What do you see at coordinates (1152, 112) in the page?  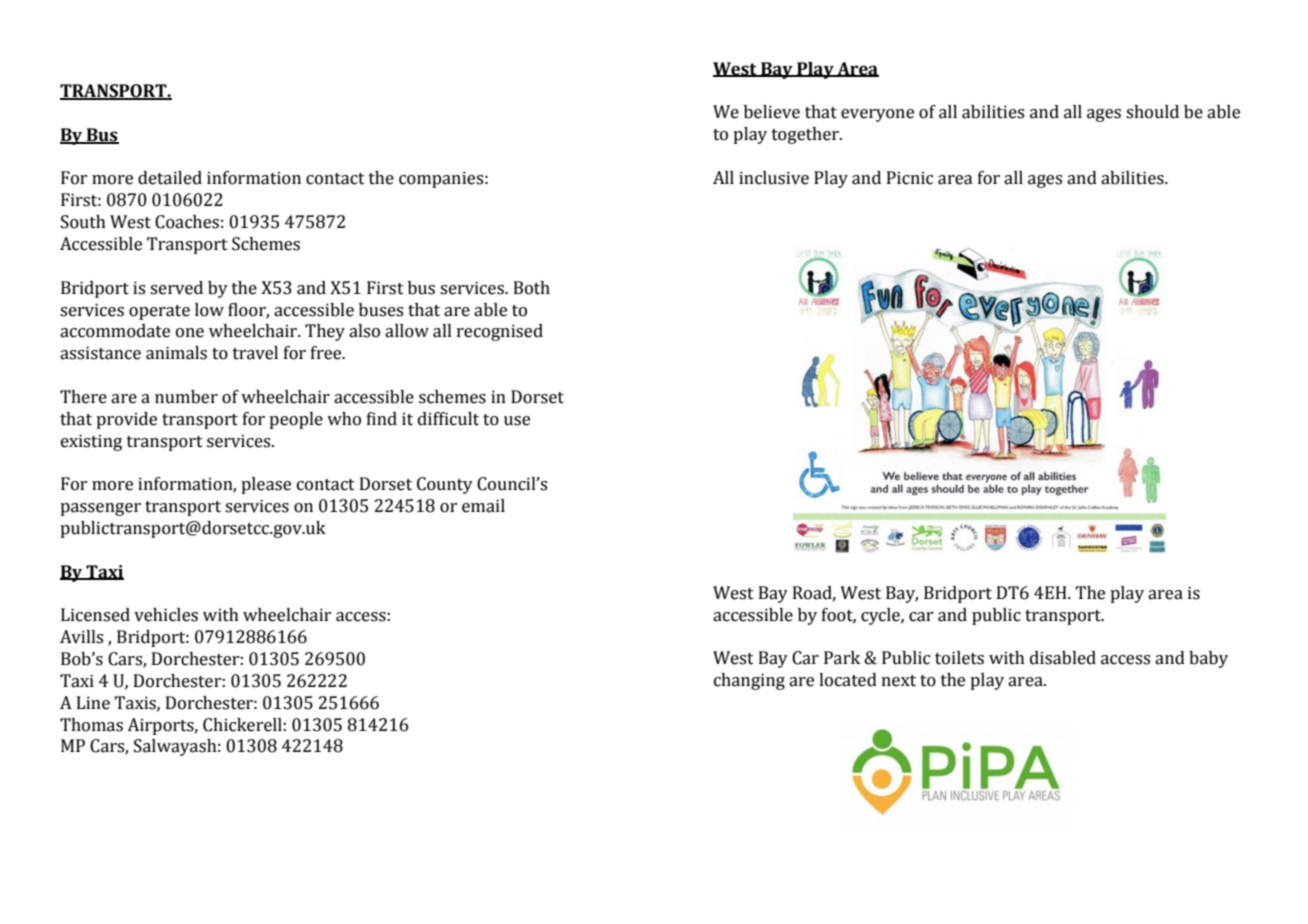 I see `should` at bounding box center [1152, 112].
